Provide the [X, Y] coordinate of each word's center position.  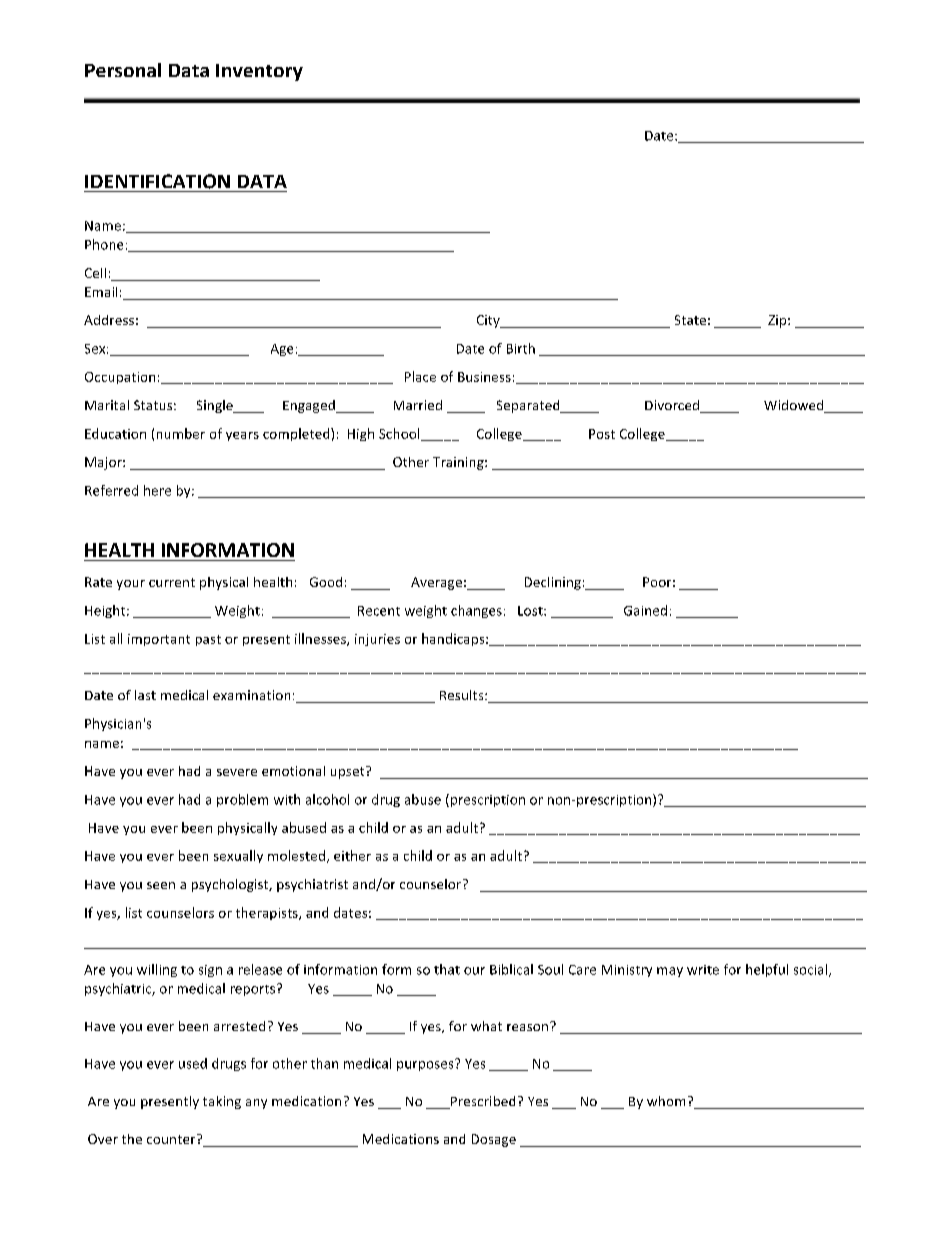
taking [222, 1102]
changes [476, 611]
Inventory [259, 72]
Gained [645, 610]
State [690, 320]
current [172, 582]
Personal [123, 70]
